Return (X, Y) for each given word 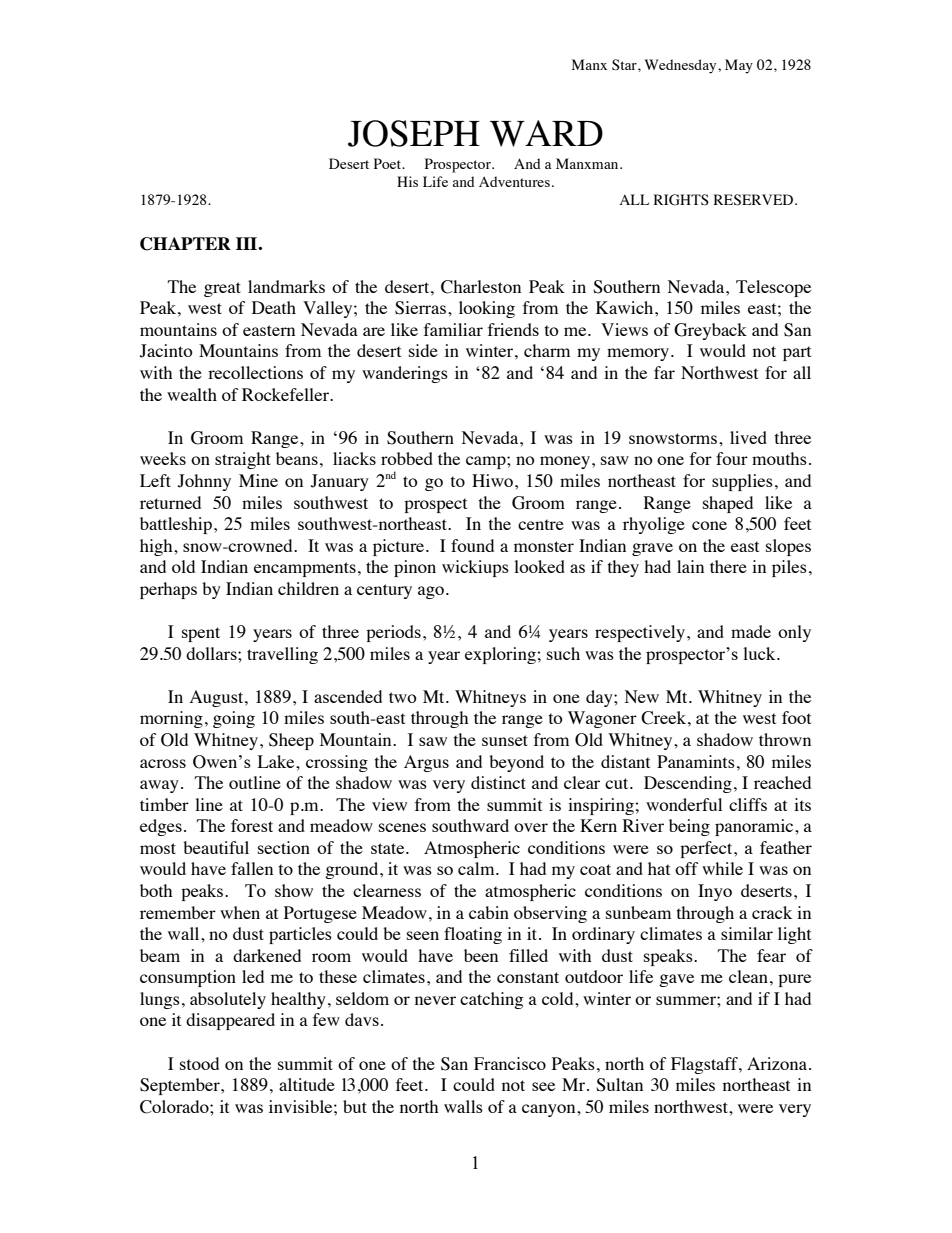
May (739, 66)
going (234, 719)
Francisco (510, 1063)
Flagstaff (705, 1065)
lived (748, 437)
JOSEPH (414, 133)
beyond (516, 763)
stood (199, 1063)
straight (243, 460)
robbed (407, 458)
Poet (388, 163)
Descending (688, 784)
